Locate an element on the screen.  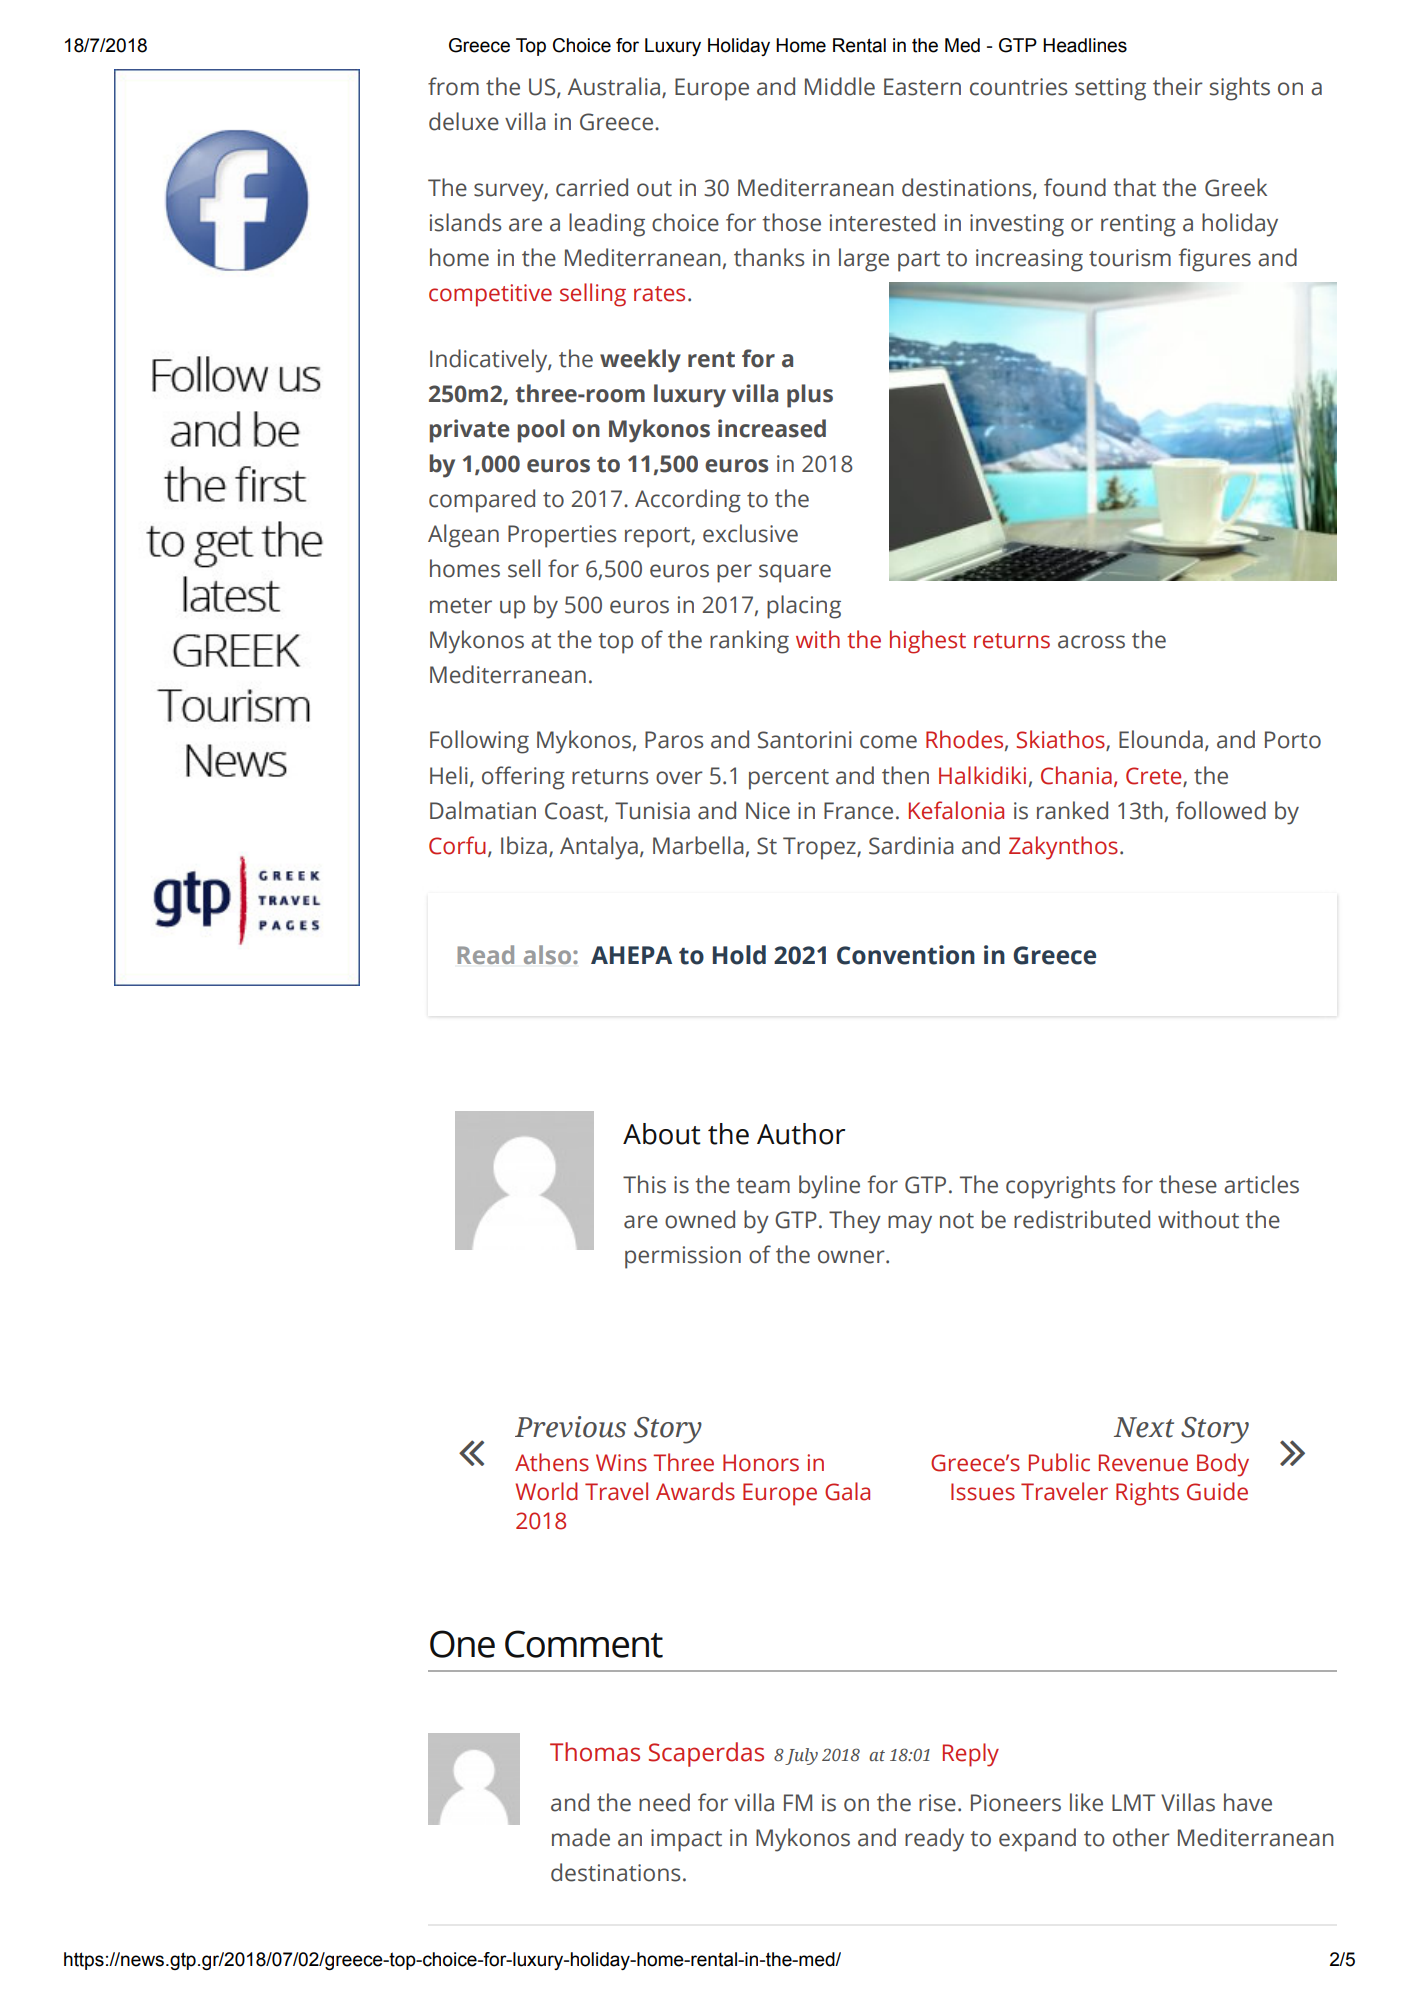
Convention is located at coordinates (906, 955).
